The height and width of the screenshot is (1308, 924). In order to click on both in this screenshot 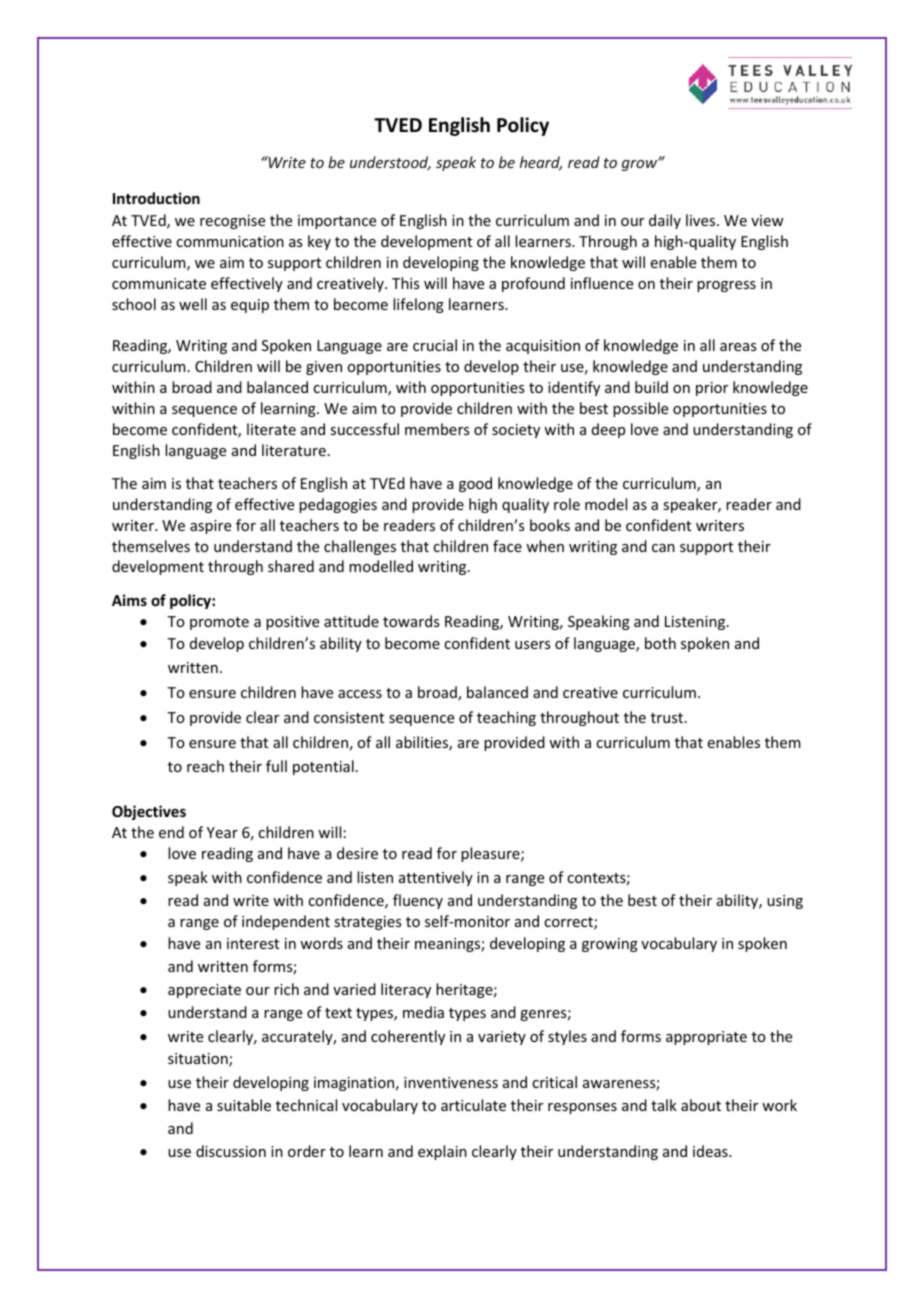, I will do `click(660, 643)`.
